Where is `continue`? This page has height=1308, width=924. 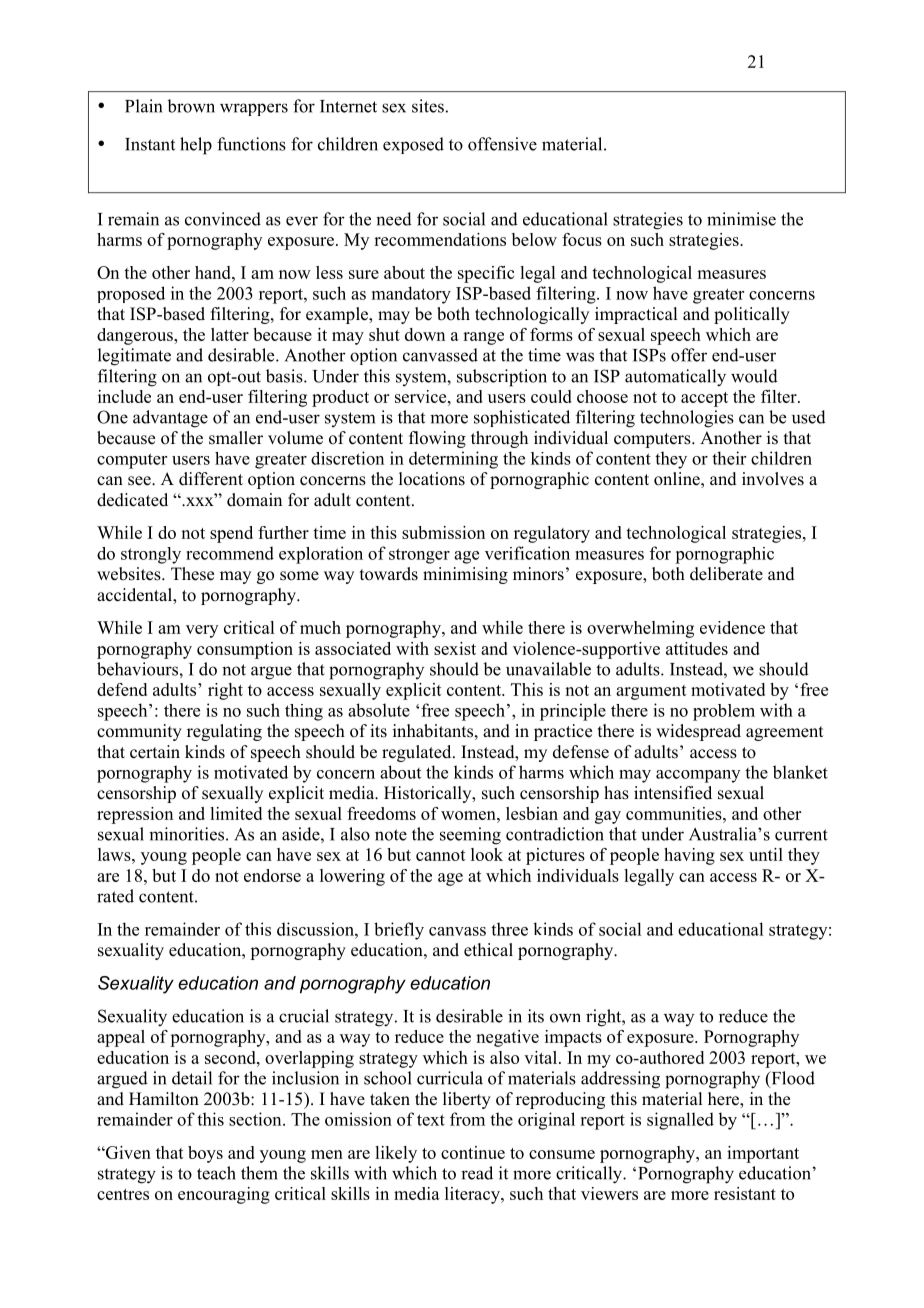
continue is located at coordinates (473, 1152).
